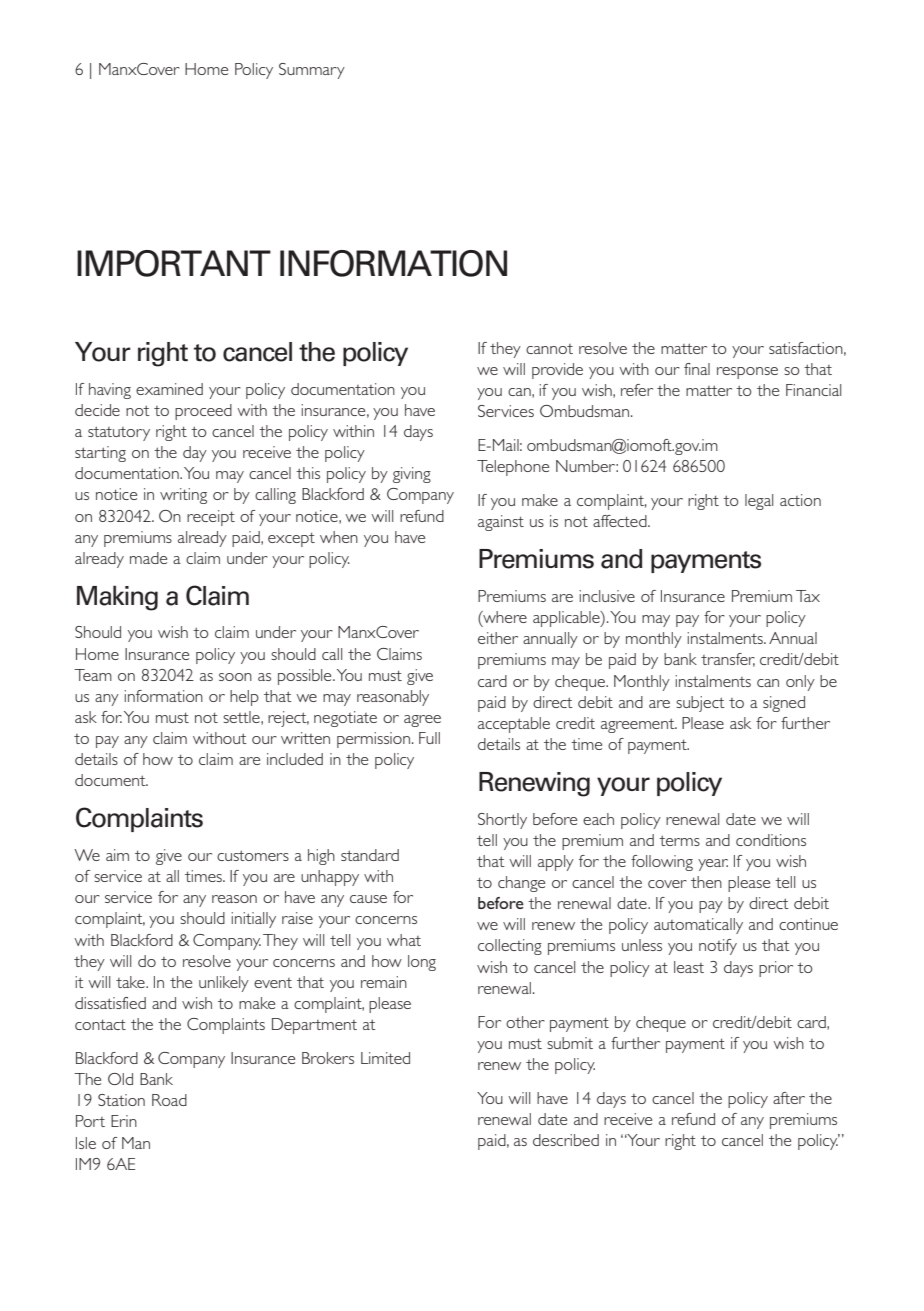  I want to click on conditions, so click(771, 840).
